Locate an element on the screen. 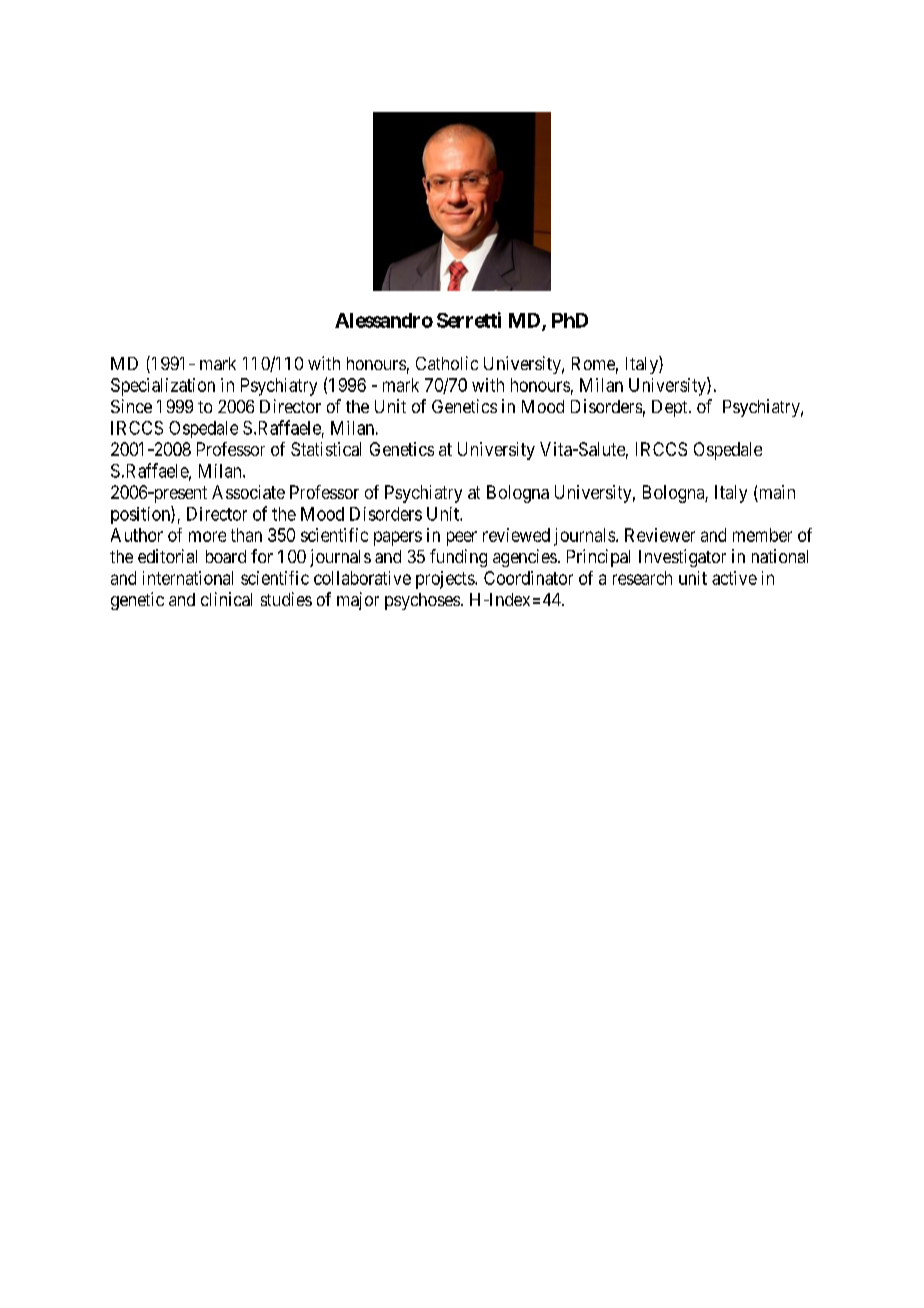  Catholic is located at coordinates (447, 363).
